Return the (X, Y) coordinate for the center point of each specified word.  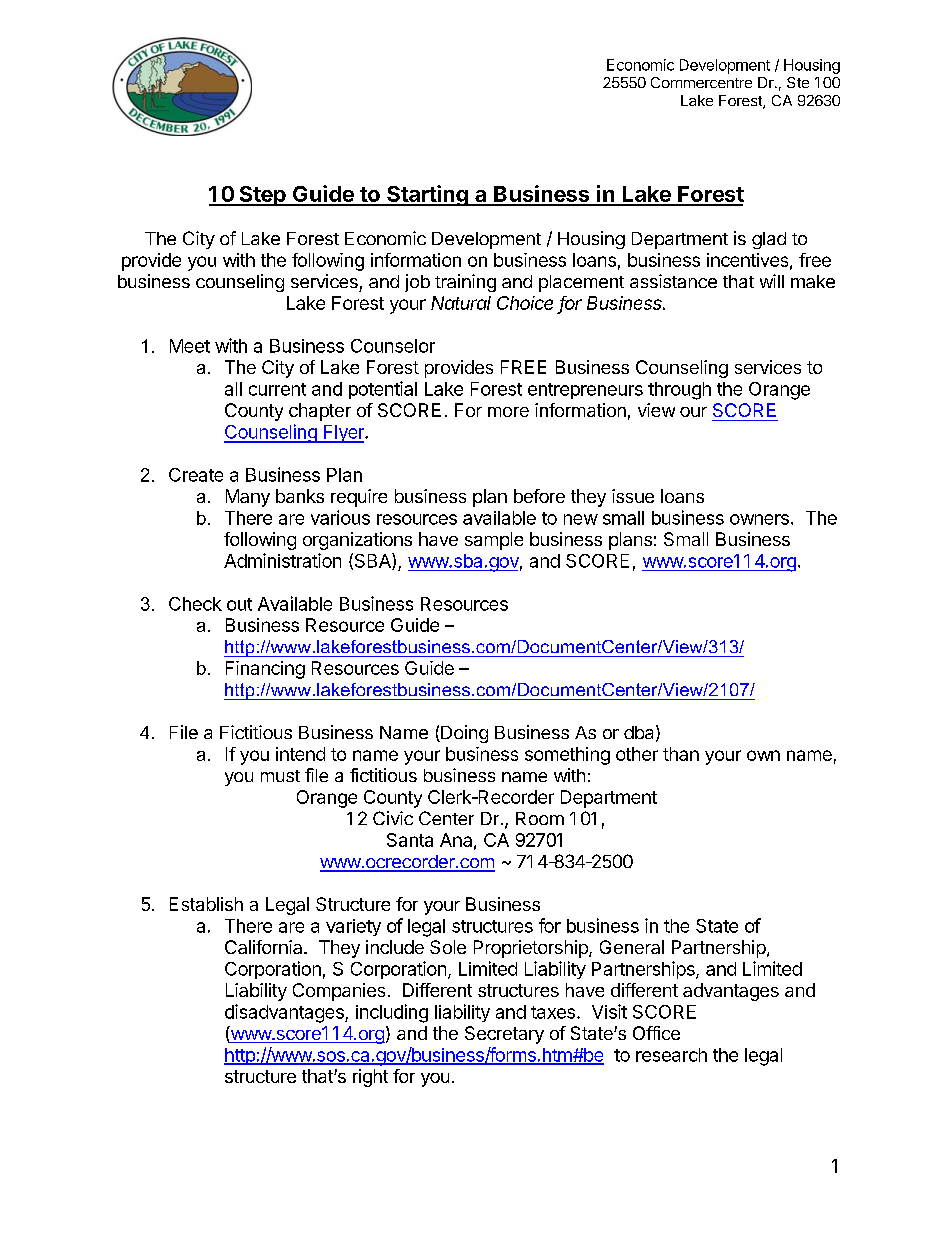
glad (769, 240)
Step (262, 196)
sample (494, 541)
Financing (265, 670)
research (671, 1055)
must (280, 776)
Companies (339, 992)
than (681, 754)
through (679, 391)
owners (759, 519)
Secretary (504, 1035)
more (508, 412)
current (277, 389)
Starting (427, 195)
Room (540, 818)
